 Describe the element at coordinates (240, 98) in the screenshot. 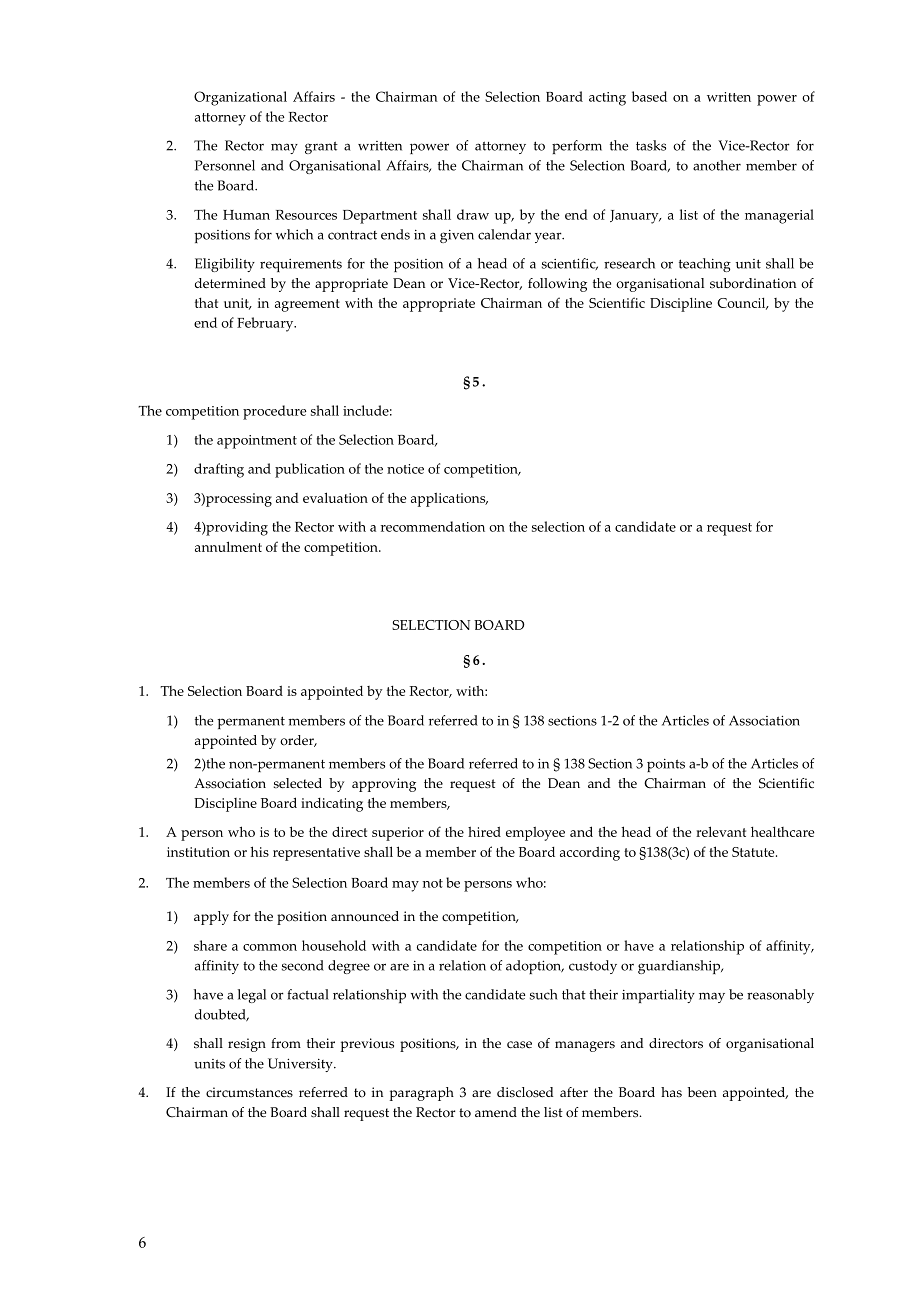

I see `Organizational` at that location.
